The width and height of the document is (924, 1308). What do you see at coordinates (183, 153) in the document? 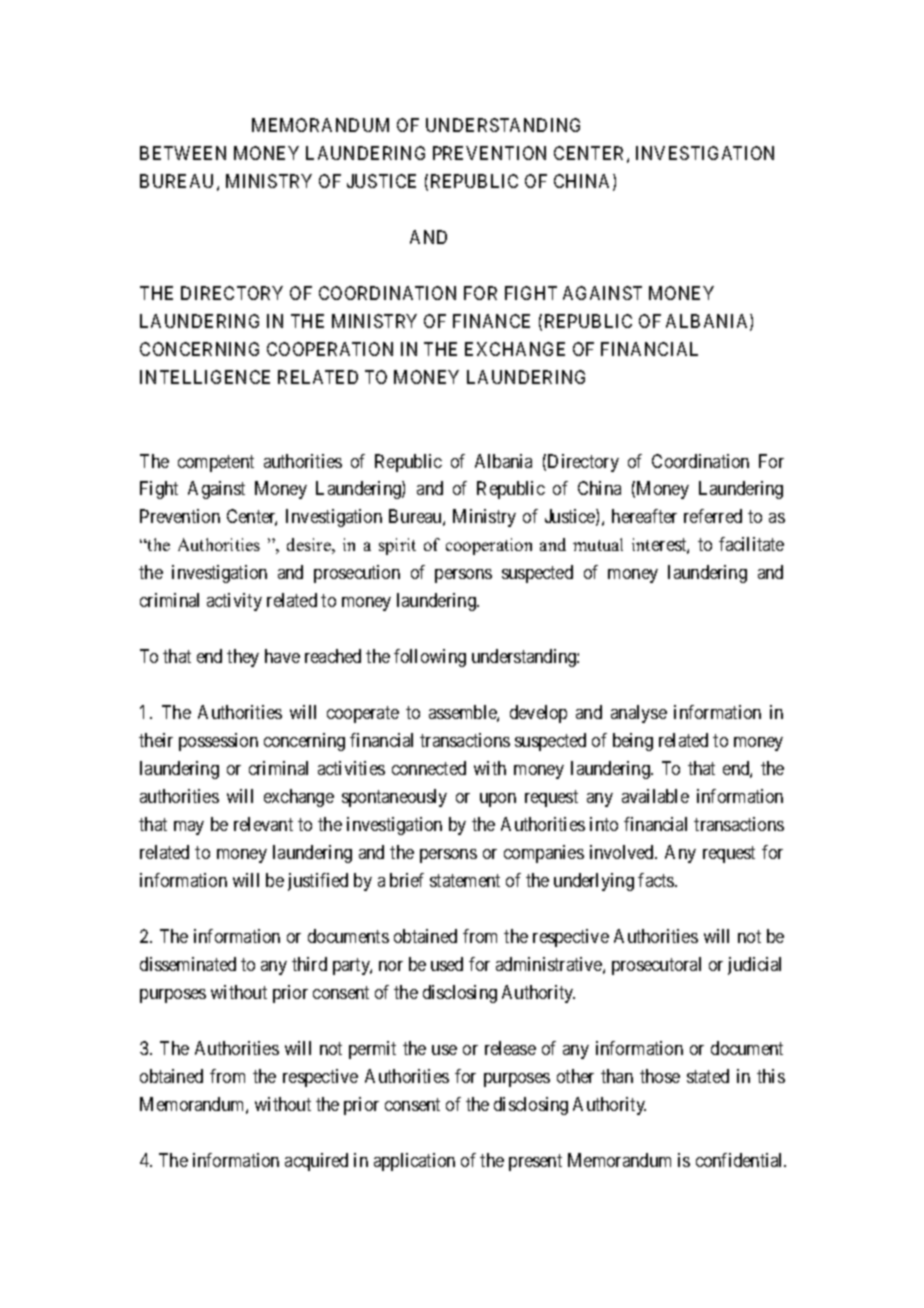
I see `BETWEEN` at bounding box center [183, 153].
